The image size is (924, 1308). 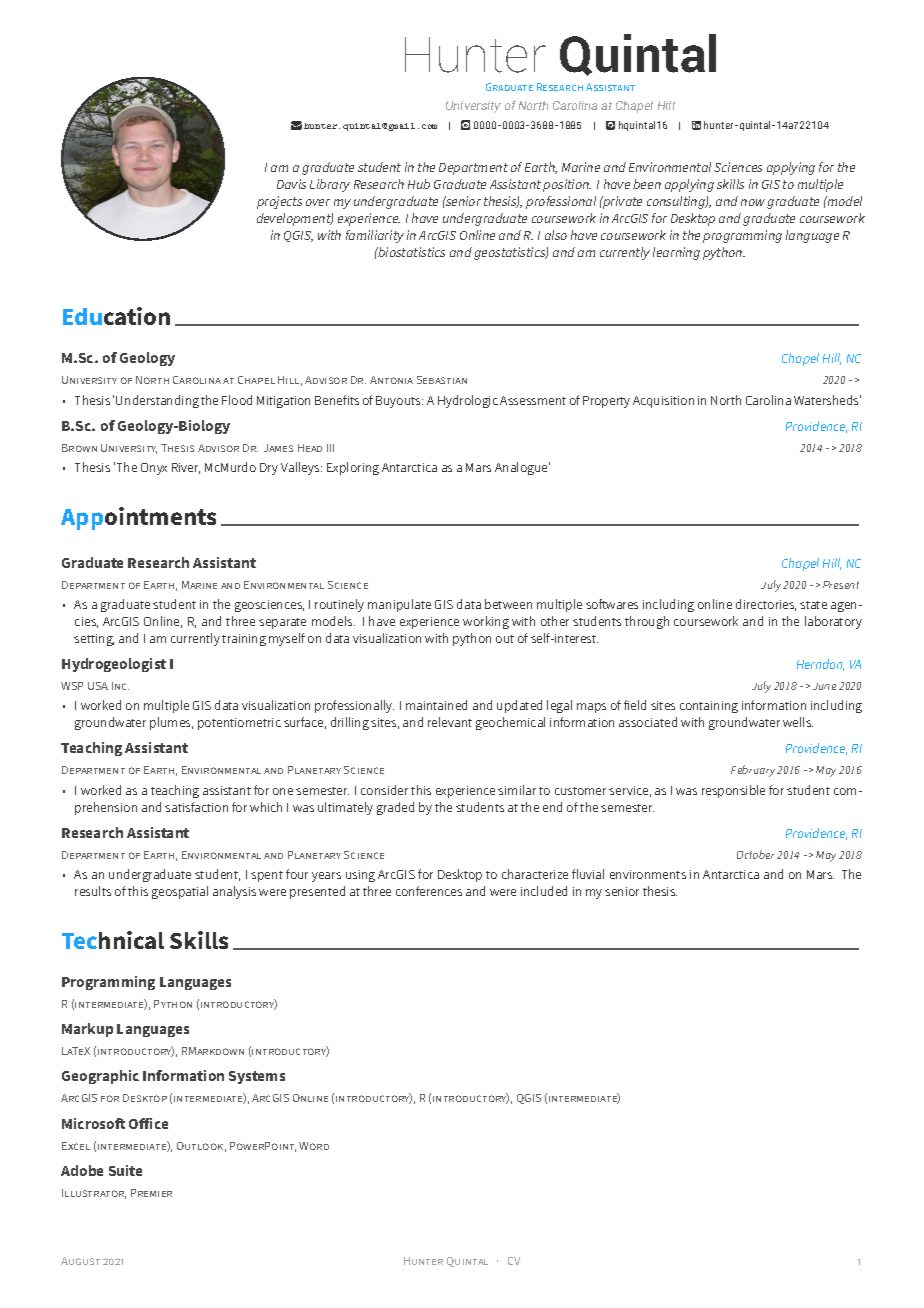 What do you see at coordinates (755, 854) in the image?
I see `October` at bounding box center [755, 854].
